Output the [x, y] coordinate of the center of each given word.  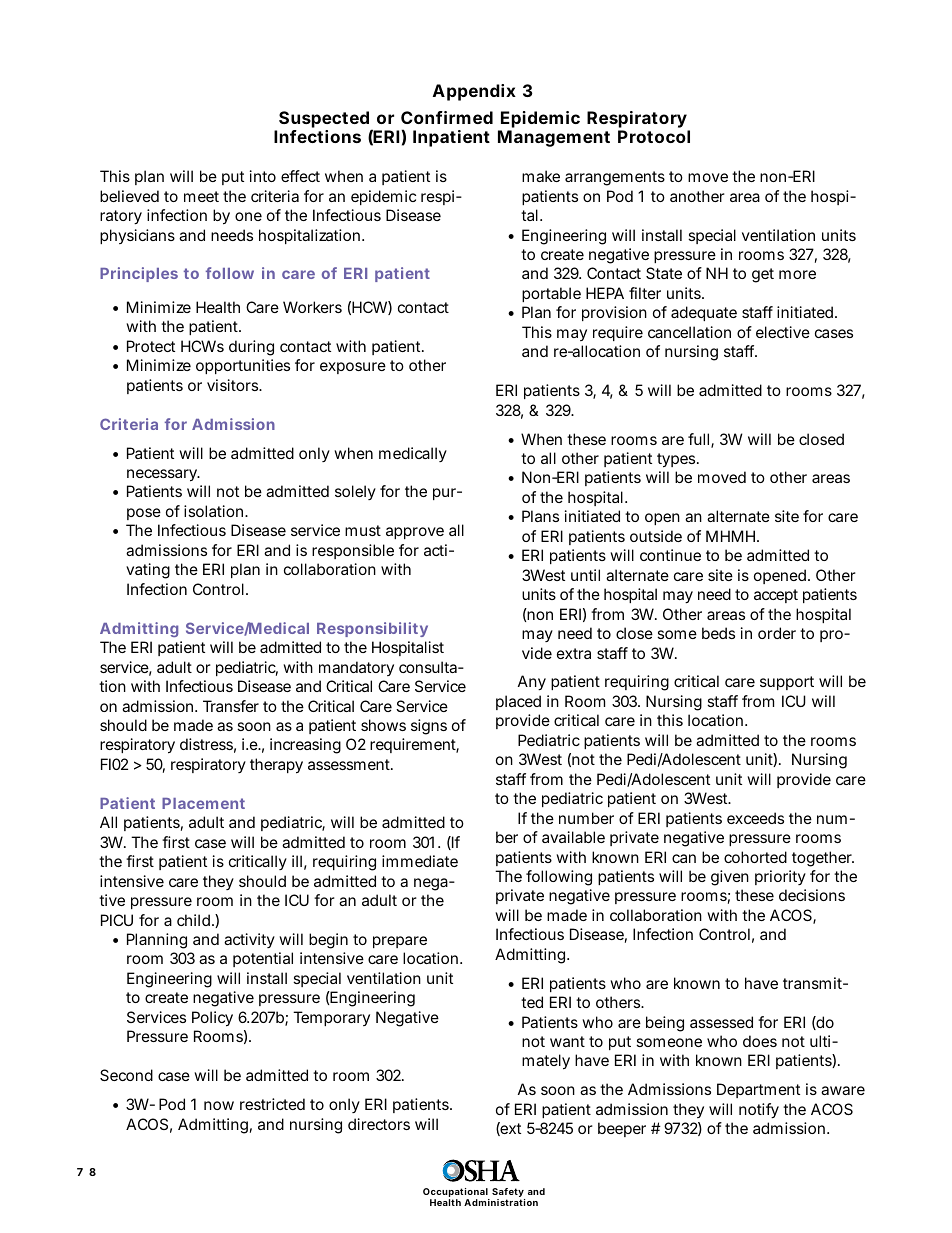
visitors [234, 385]
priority [780, 877]
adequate [704, 313]
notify [759, 1111]
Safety [508, 1194]
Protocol [654, 136]
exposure [353, 368]
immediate [420, 861]
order [777, 633]
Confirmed [447, 117]
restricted [272, 1104]
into [263, 176]
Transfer [231, 706]
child [195, 920]
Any [532, 683]
